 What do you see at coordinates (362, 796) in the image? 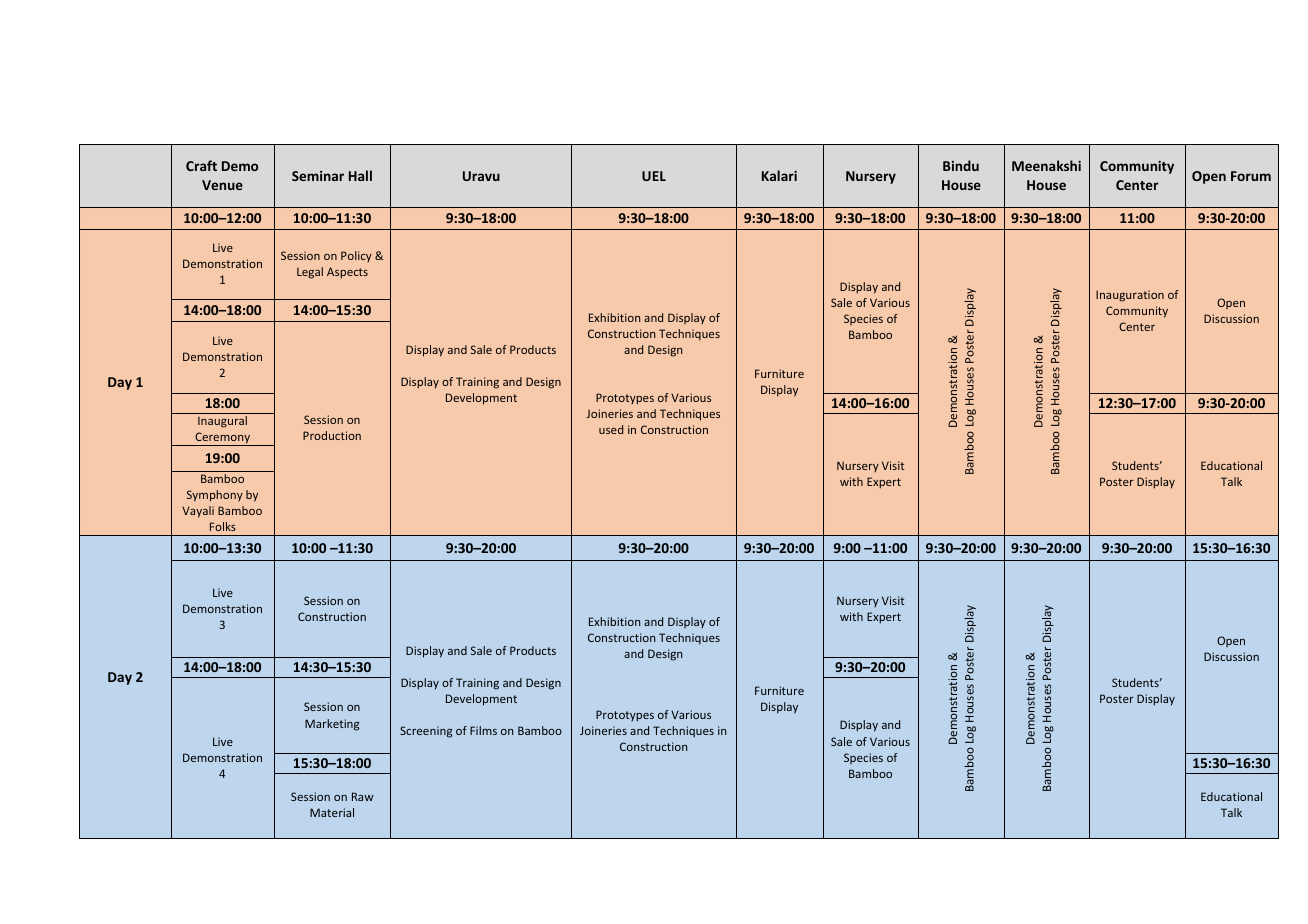
I see `Raw` at bounding box center [362, 796].
